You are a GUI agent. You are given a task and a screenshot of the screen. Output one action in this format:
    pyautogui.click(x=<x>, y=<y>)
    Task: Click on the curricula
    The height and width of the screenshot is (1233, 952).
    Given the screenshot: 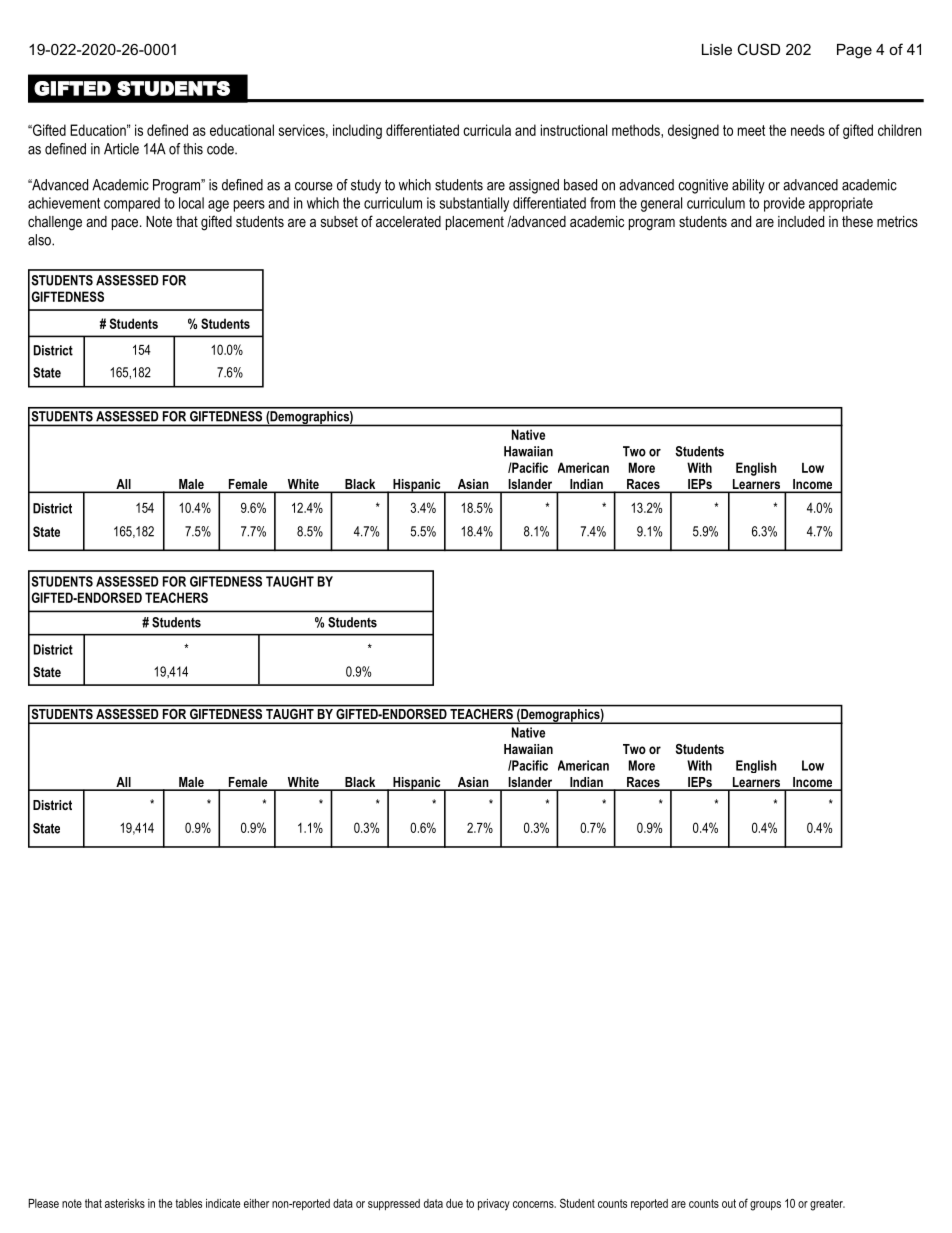 What is the action you would take?
    pyautogui.click(x=487, y=130)
